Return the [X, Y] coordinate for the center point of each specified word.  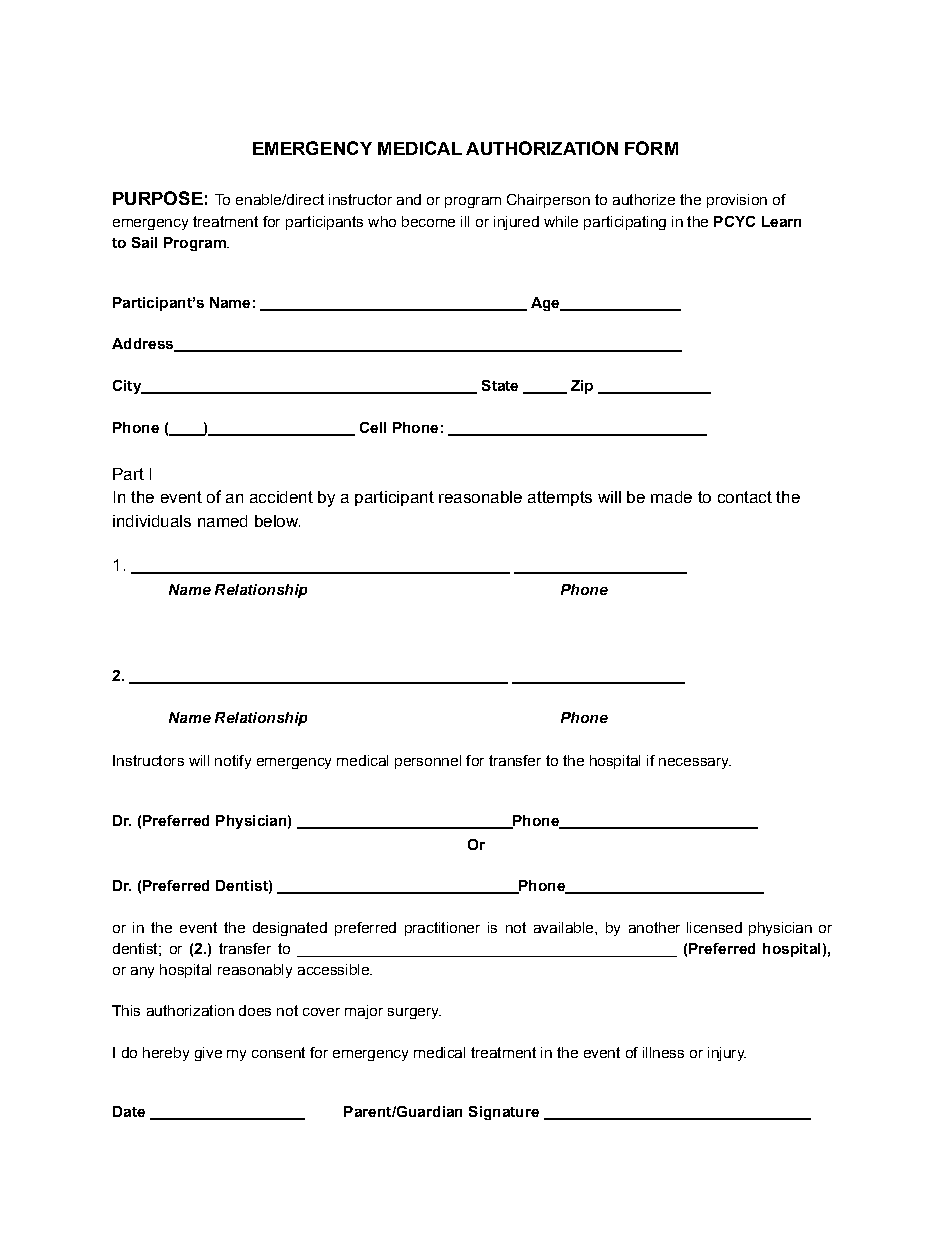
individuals [152, 521]
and [409, 199]
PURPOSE [158, 198]
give [208, 1054]
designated [290, 929]
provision [737, 201]
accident [281, 497]
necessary [695, 763]
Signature [504, 1113]
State [500, 385]
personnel [428, 762]
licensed [714, 927]
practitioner [442, 929]
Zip [582, 387]
